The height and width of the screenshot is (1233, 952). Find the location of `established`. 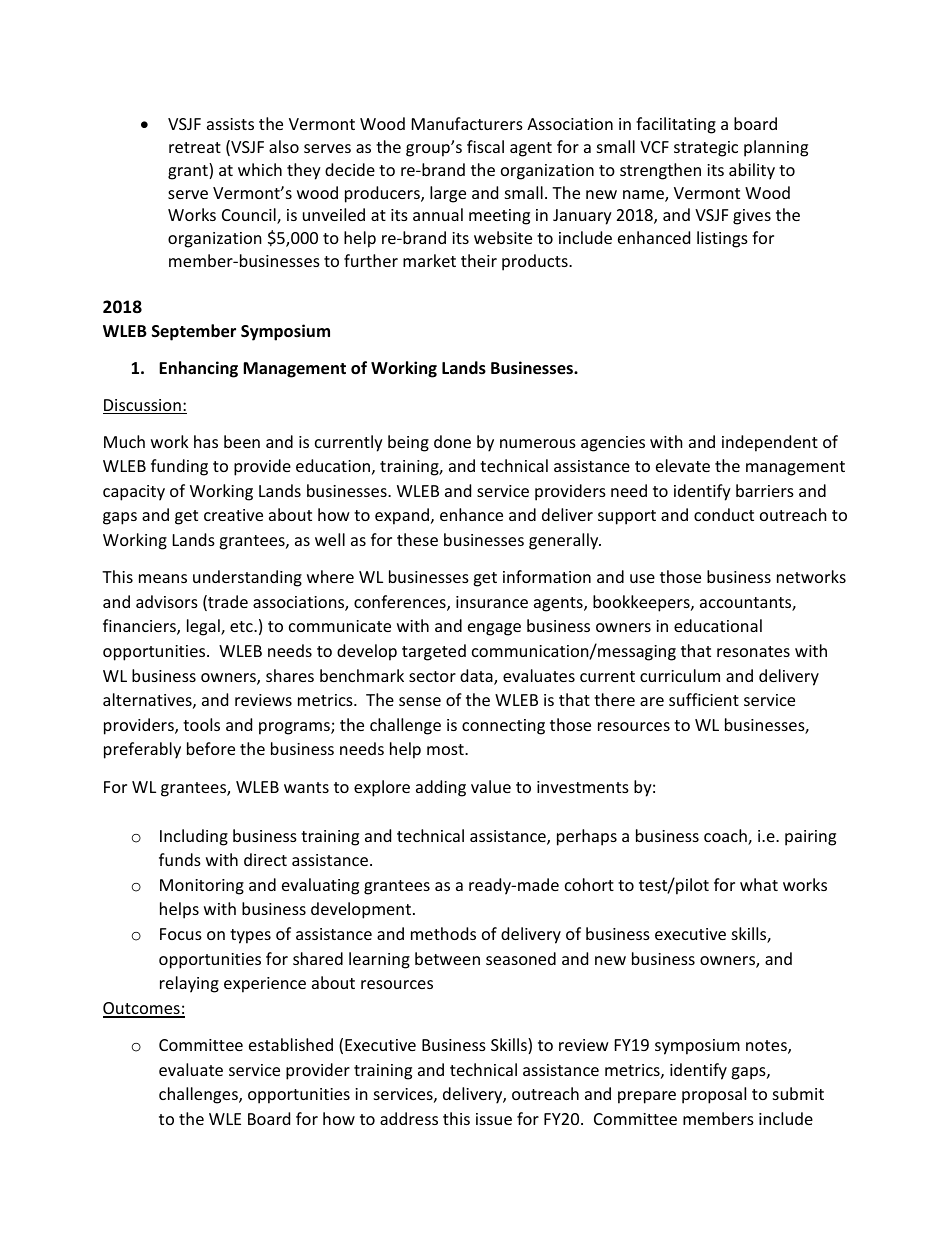

established is located at coordinates (291, 1044).
